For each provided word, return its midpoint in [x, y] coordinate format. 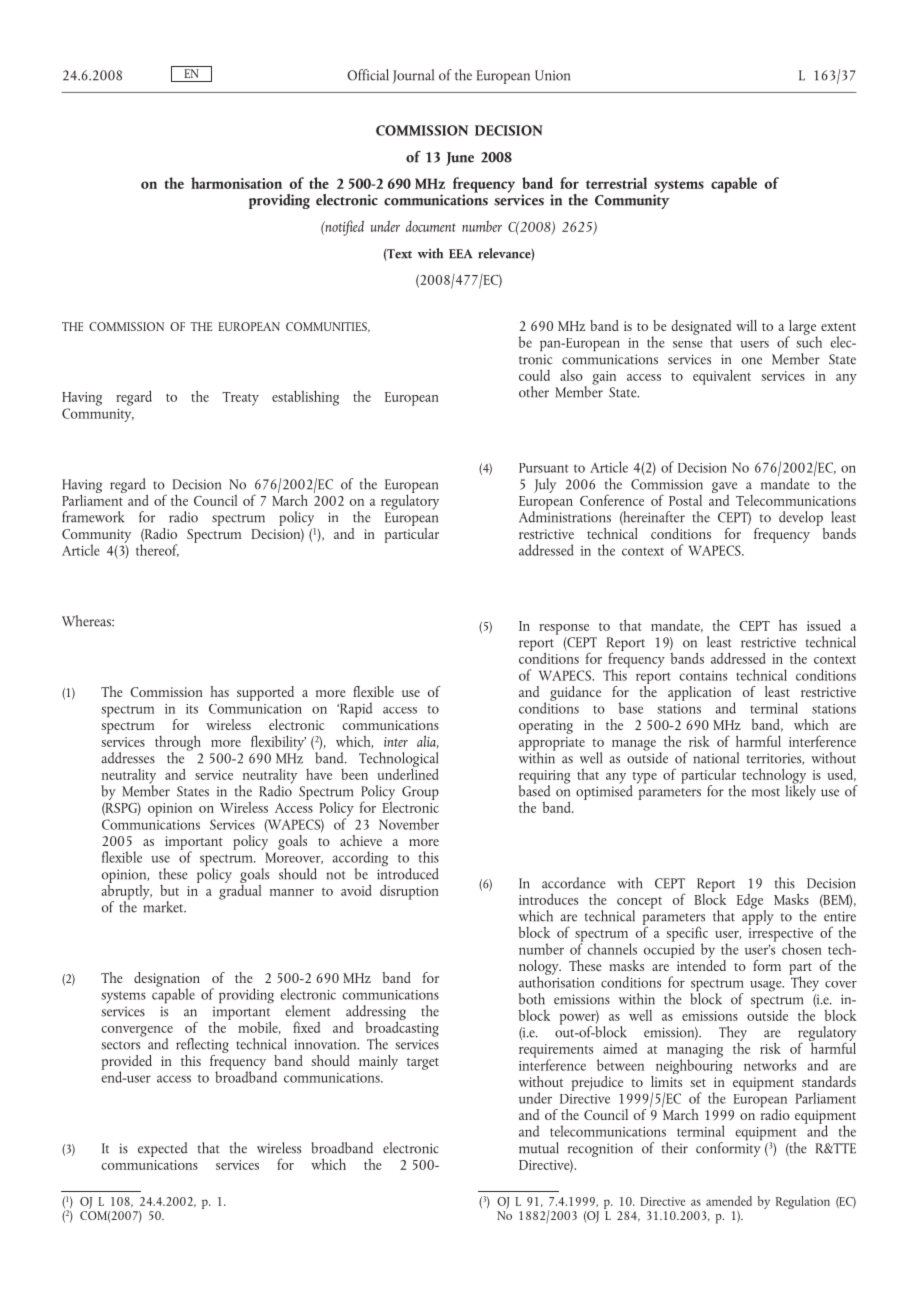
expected [163, 1149]
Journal [413, 76]
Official [368, 75]
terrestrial [616, 183]
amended [729, 1201]
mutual [539, 1148]
